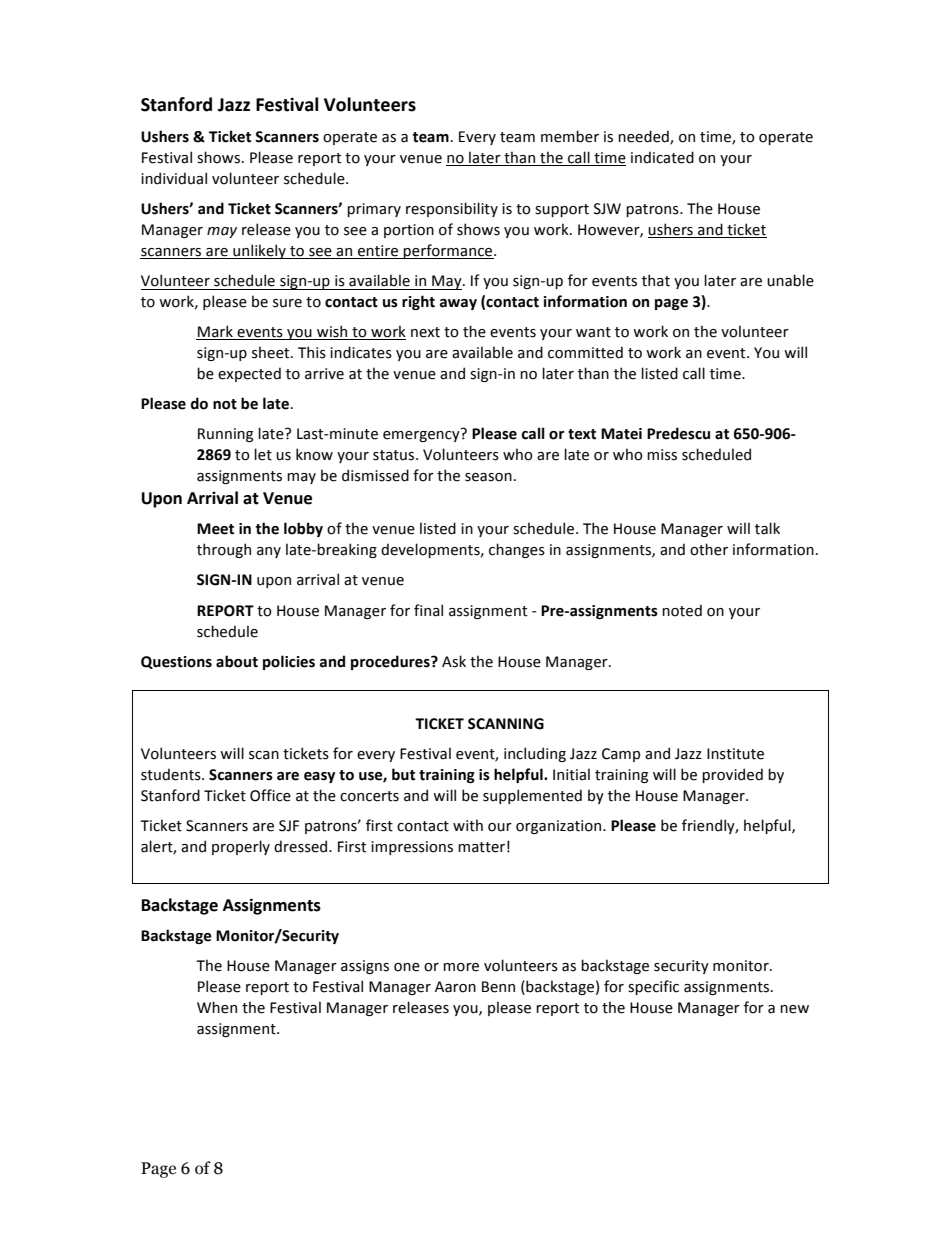 The image size is (952, 1233). What do you see at coordinates (709, 549) in the document?
I see `other` at bounding box center [709, 549].
